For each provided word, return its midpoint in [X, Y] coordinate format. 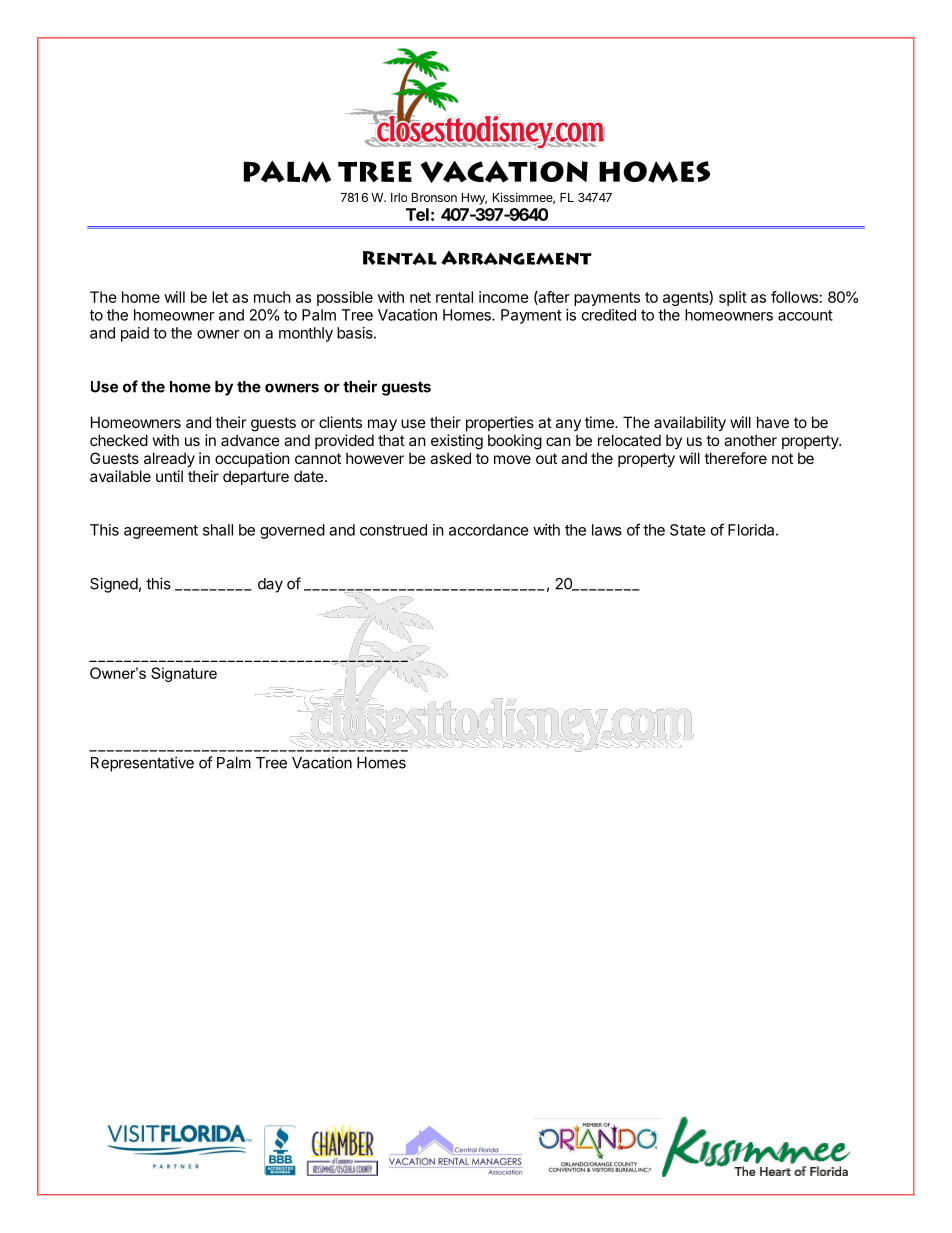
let [220, 297]
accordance [489, 530]
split [733, 298]
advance [250, 440]
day [270, 585]
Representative [142, 764]
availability [690, 423]
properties [500, 423]
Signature [184, 674]
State [688, 530]
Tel [417, 214]
